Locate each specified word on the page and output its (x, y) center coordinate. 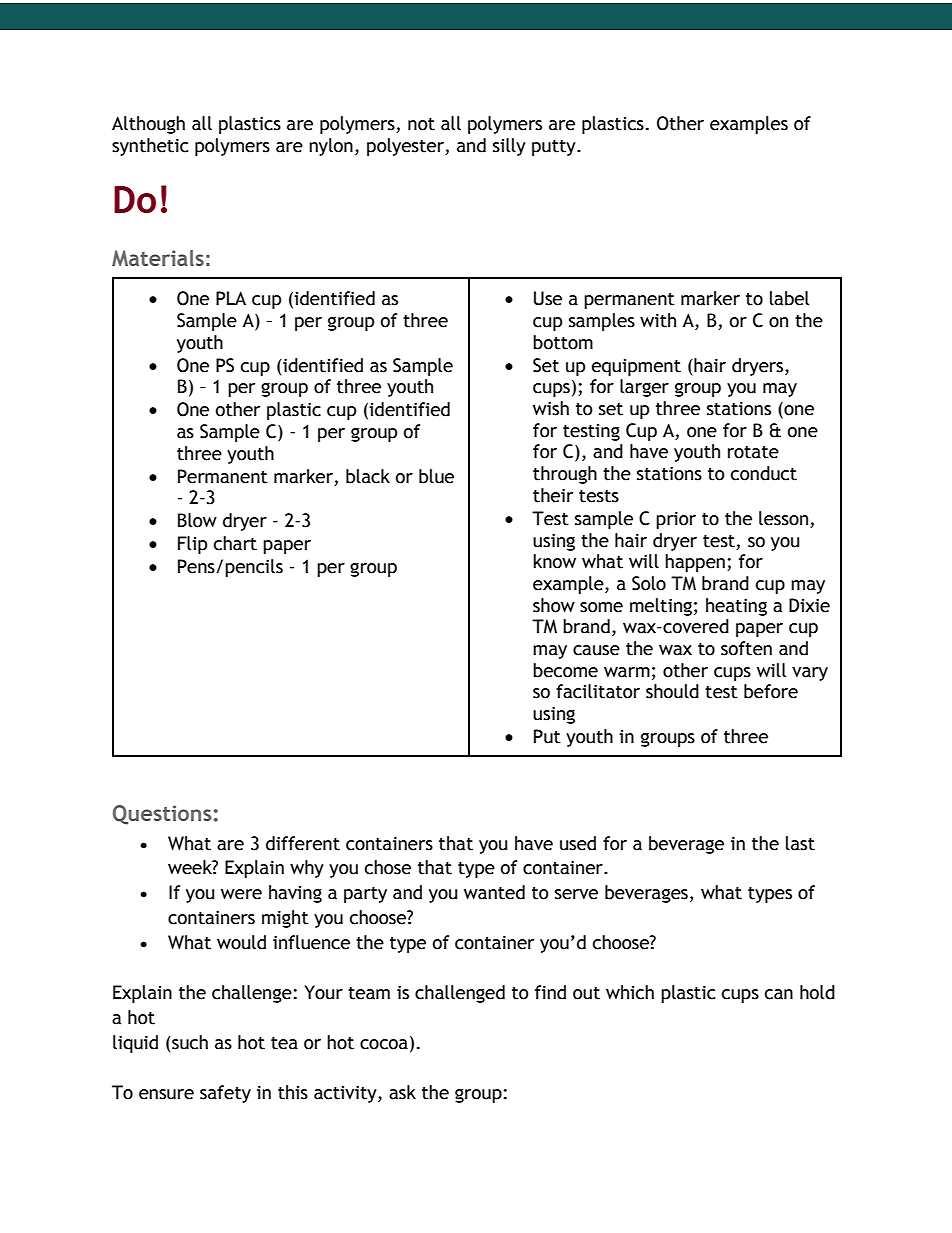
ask (402, 1092)
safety (225, 1094)
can (779, 994)
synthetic (150, 147)
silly (509, 147)
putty (555, 148)
